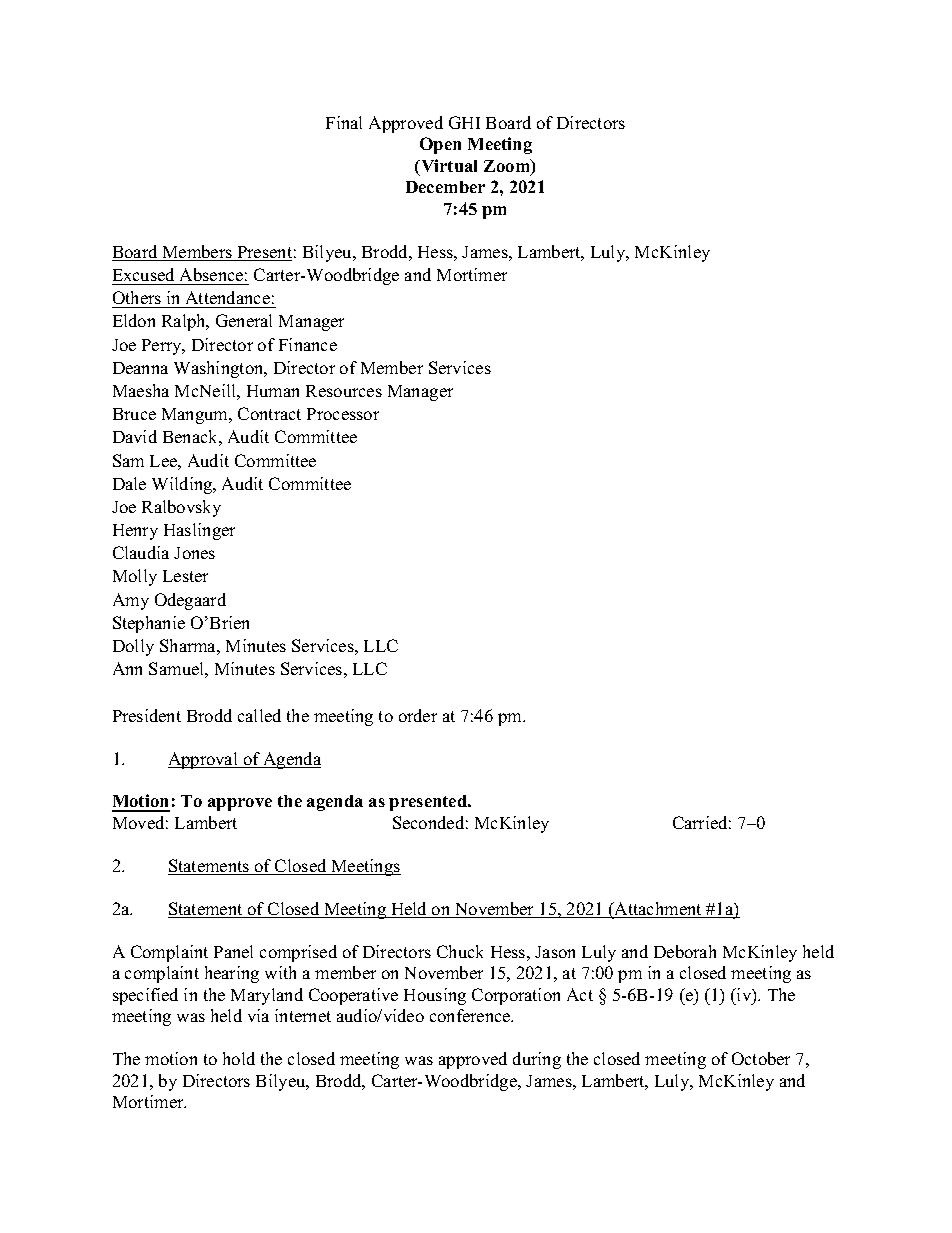  I want to click on Open, so click(440, 145).
